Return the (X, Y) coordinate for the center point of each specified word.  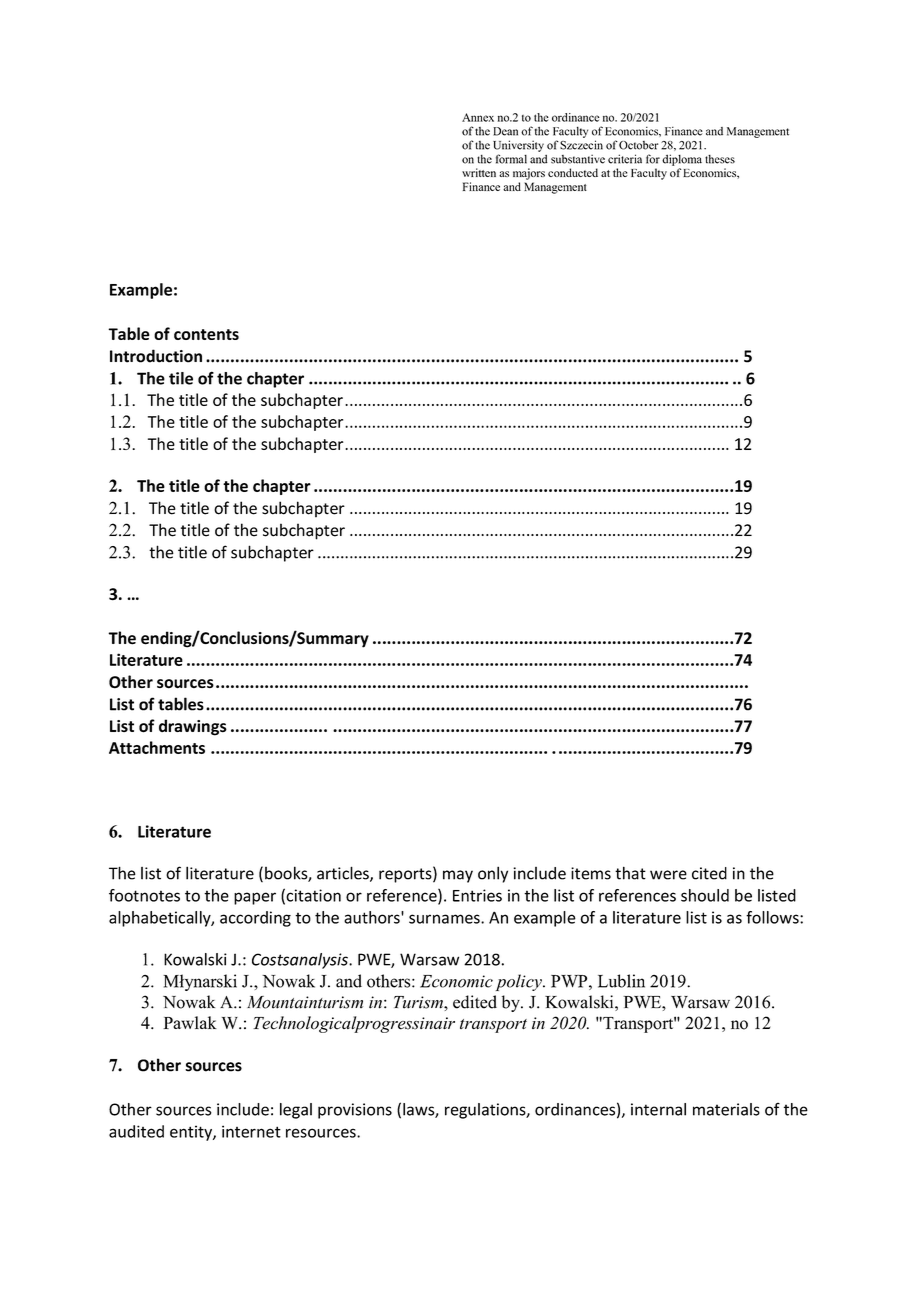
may (458, 876)
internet (251, 1131)
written (479, 172)
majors (529, 174)
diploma (682, 160)
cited (709, 873)
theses (720, 159)
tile (181, 378)
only (493, 874)
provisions (355, 1111)
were (668, 875)
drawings (193, 727)
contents (206, 334)
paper (255, 898)
